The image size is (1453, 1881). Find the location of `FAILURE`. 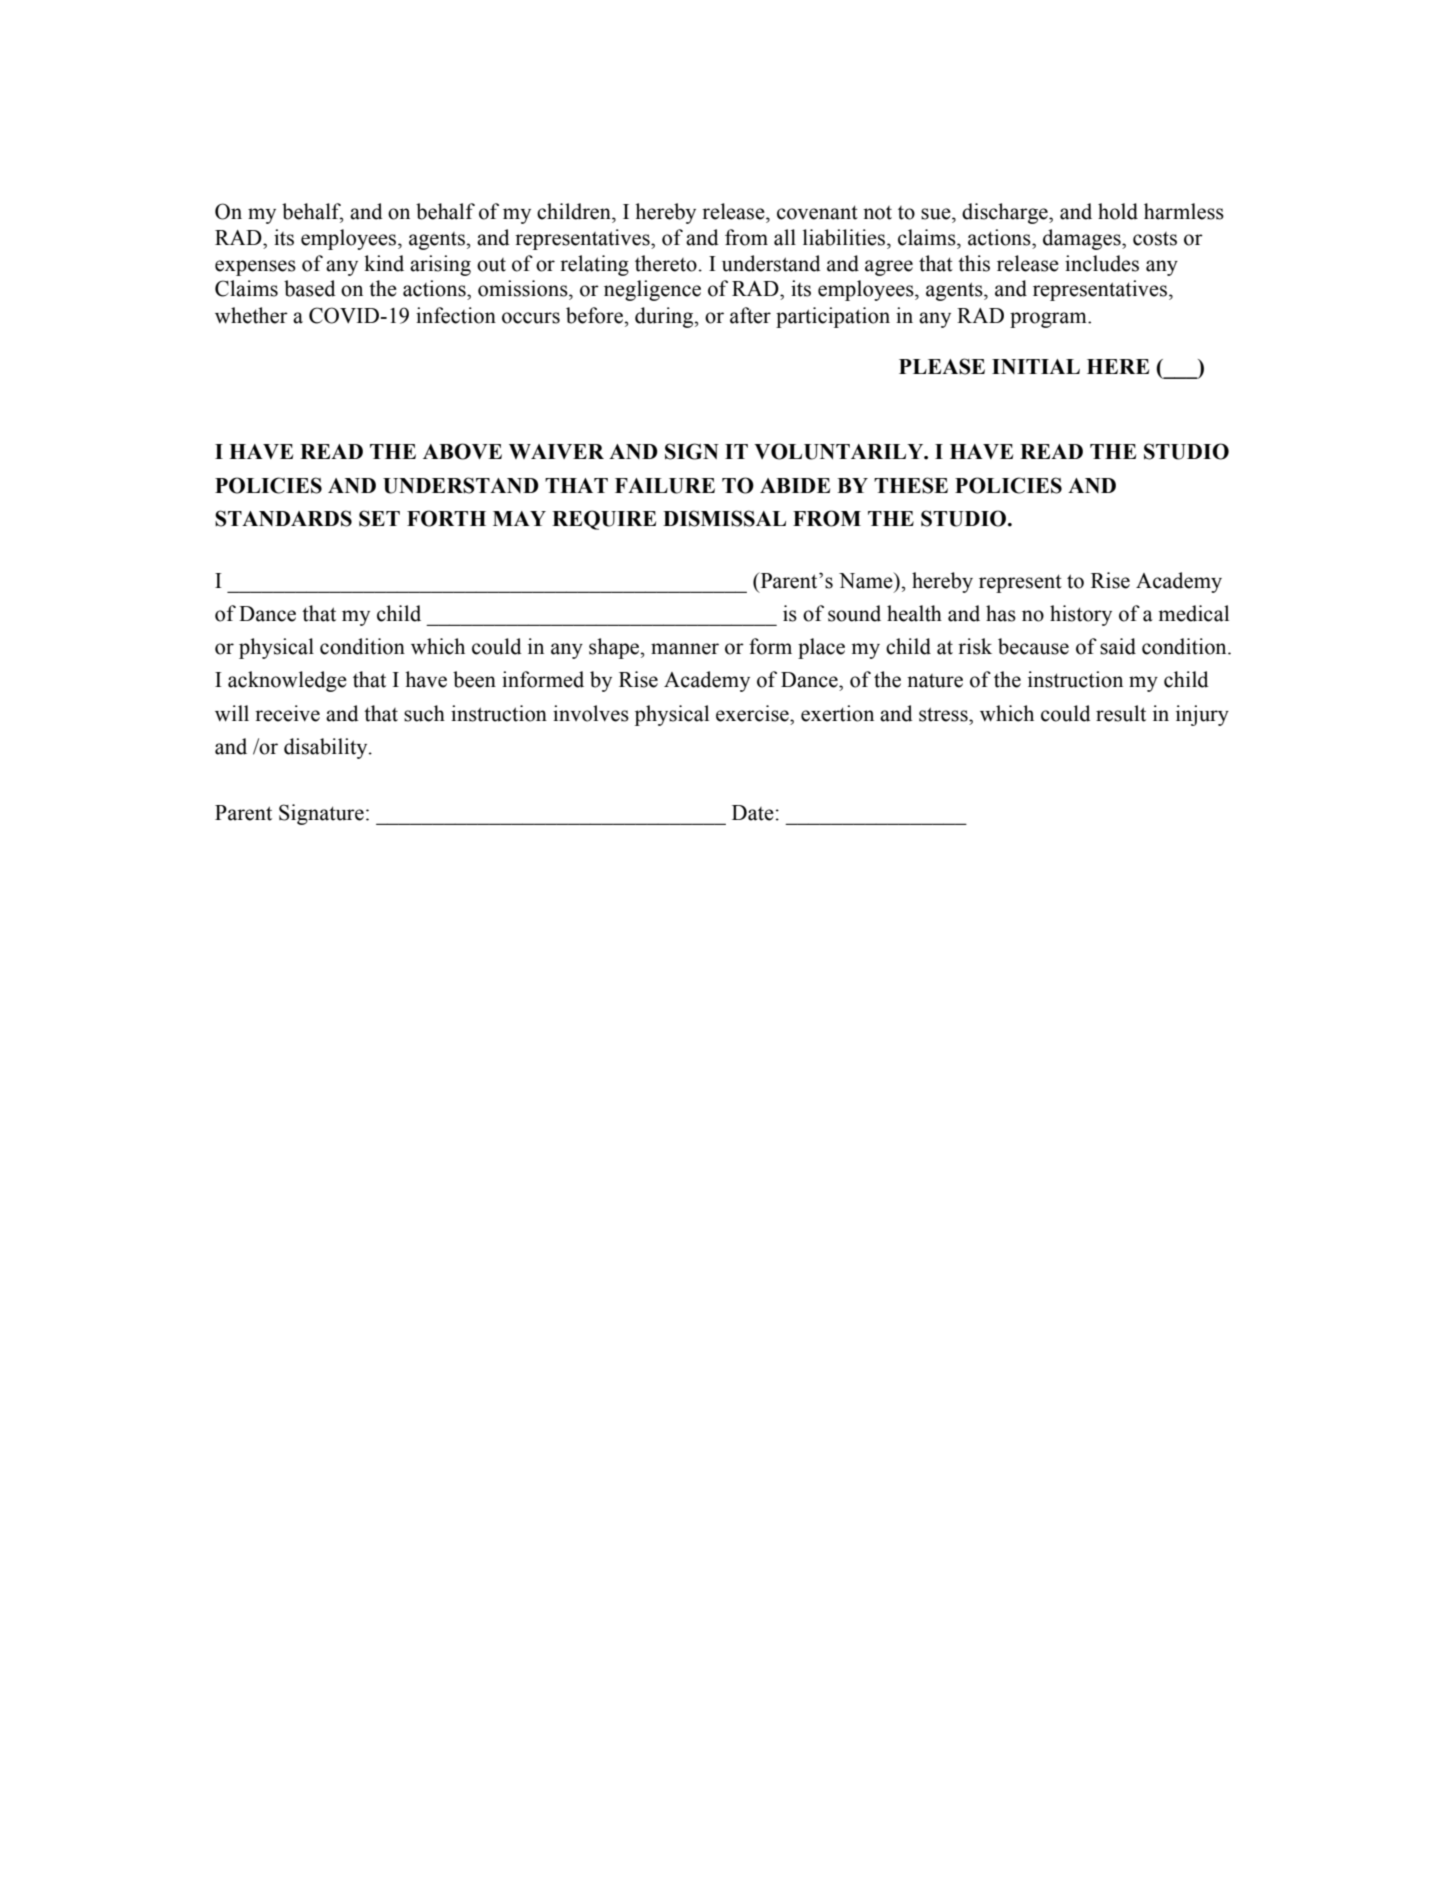

FAILURE is located at coordinates (665, 486).
